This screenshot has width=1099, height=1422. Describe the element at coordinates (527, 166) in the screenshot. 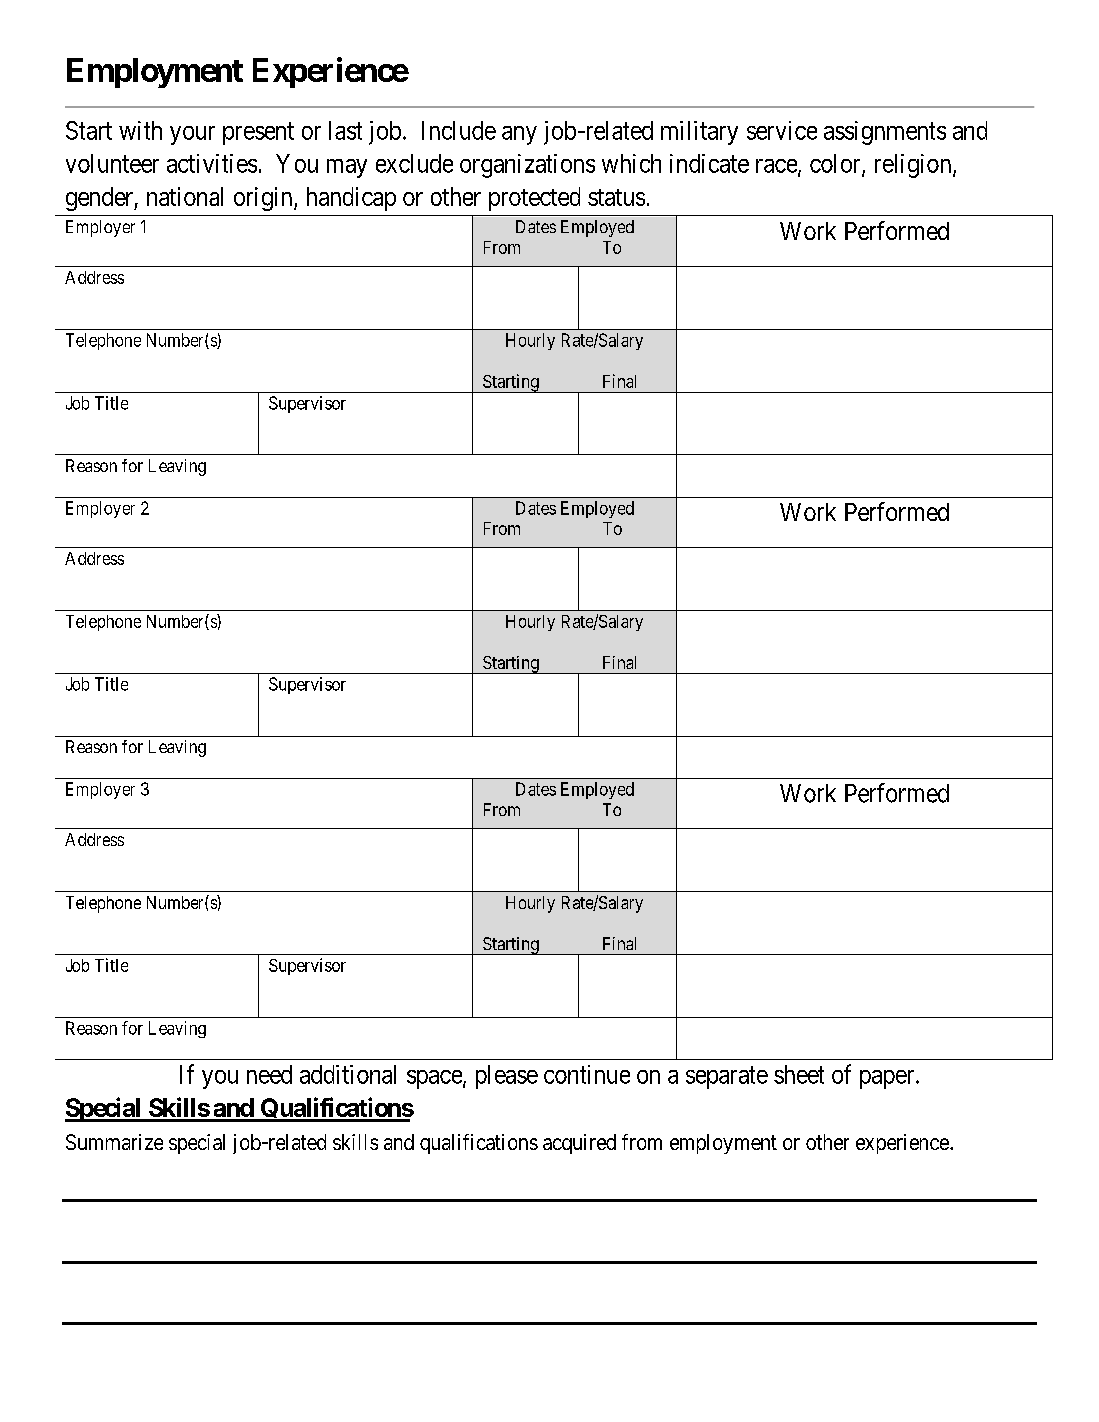

I see `organizations` at that location.
